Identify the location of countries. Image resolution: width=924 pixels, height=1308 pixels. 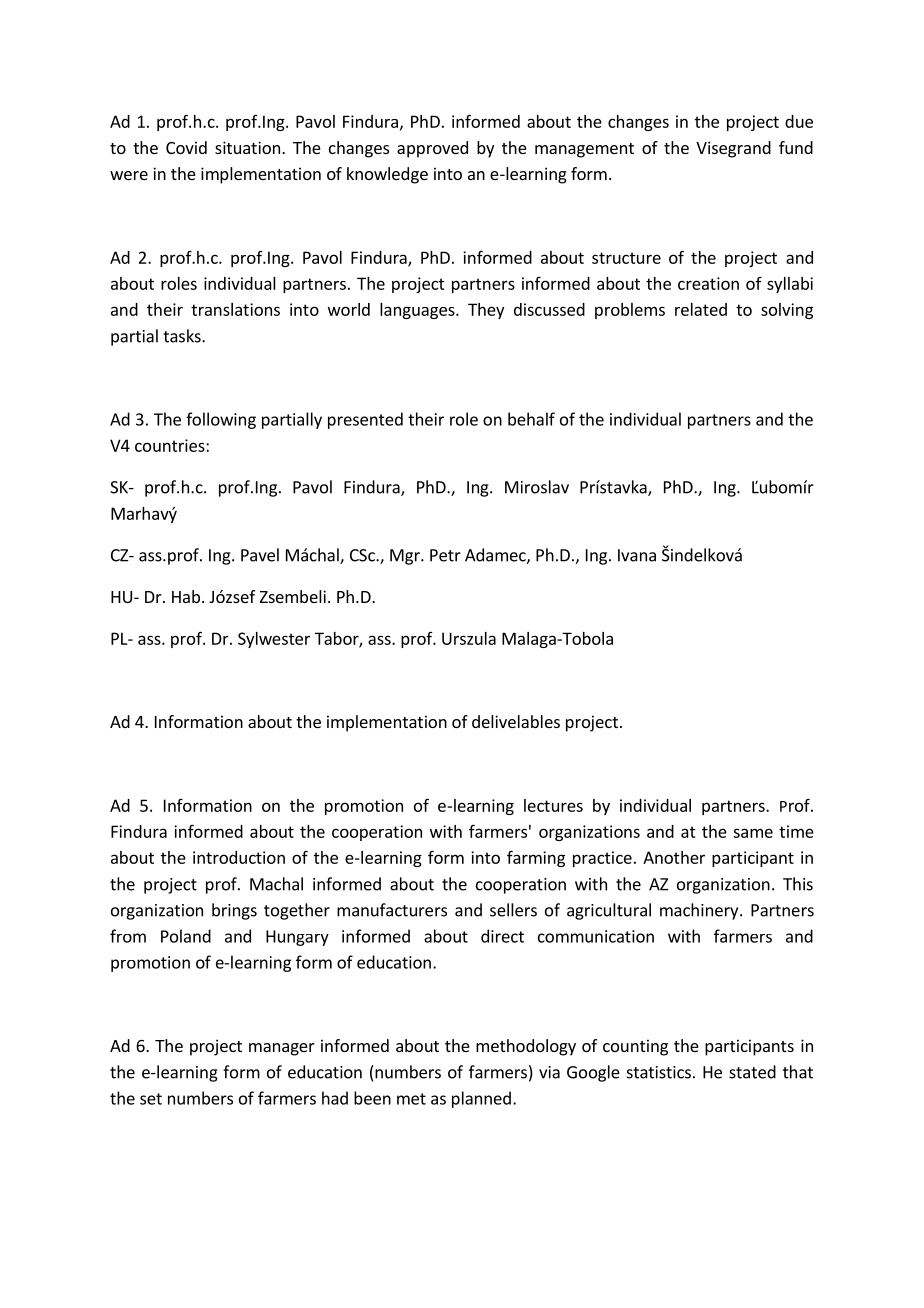
(171, 445).
